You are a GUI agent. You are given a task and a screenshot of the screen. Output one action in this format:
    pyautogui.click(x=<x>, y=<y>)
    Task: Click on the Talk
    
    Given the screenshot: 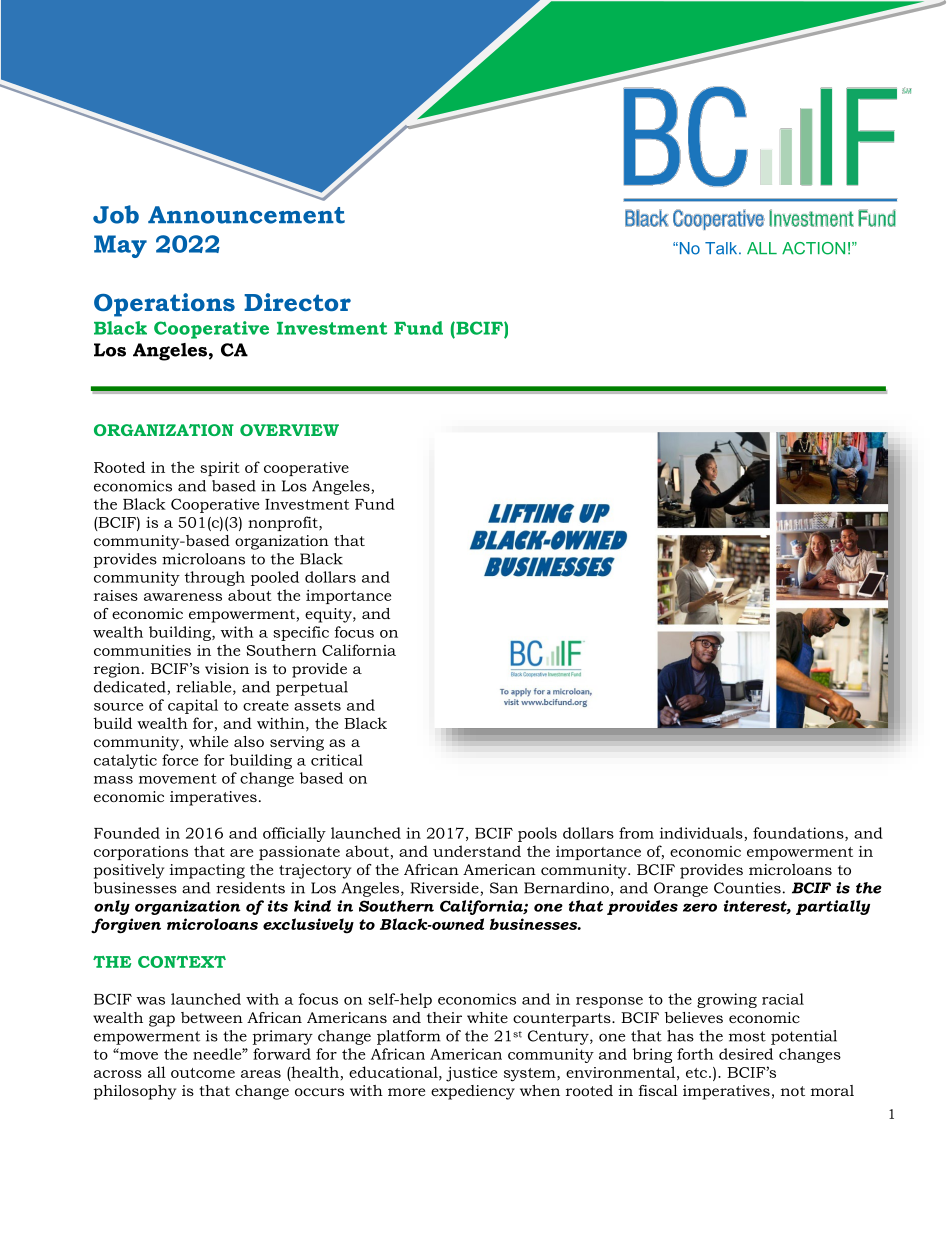 What is the action you would take?
    pyautogui.click(x=722, y=248)
